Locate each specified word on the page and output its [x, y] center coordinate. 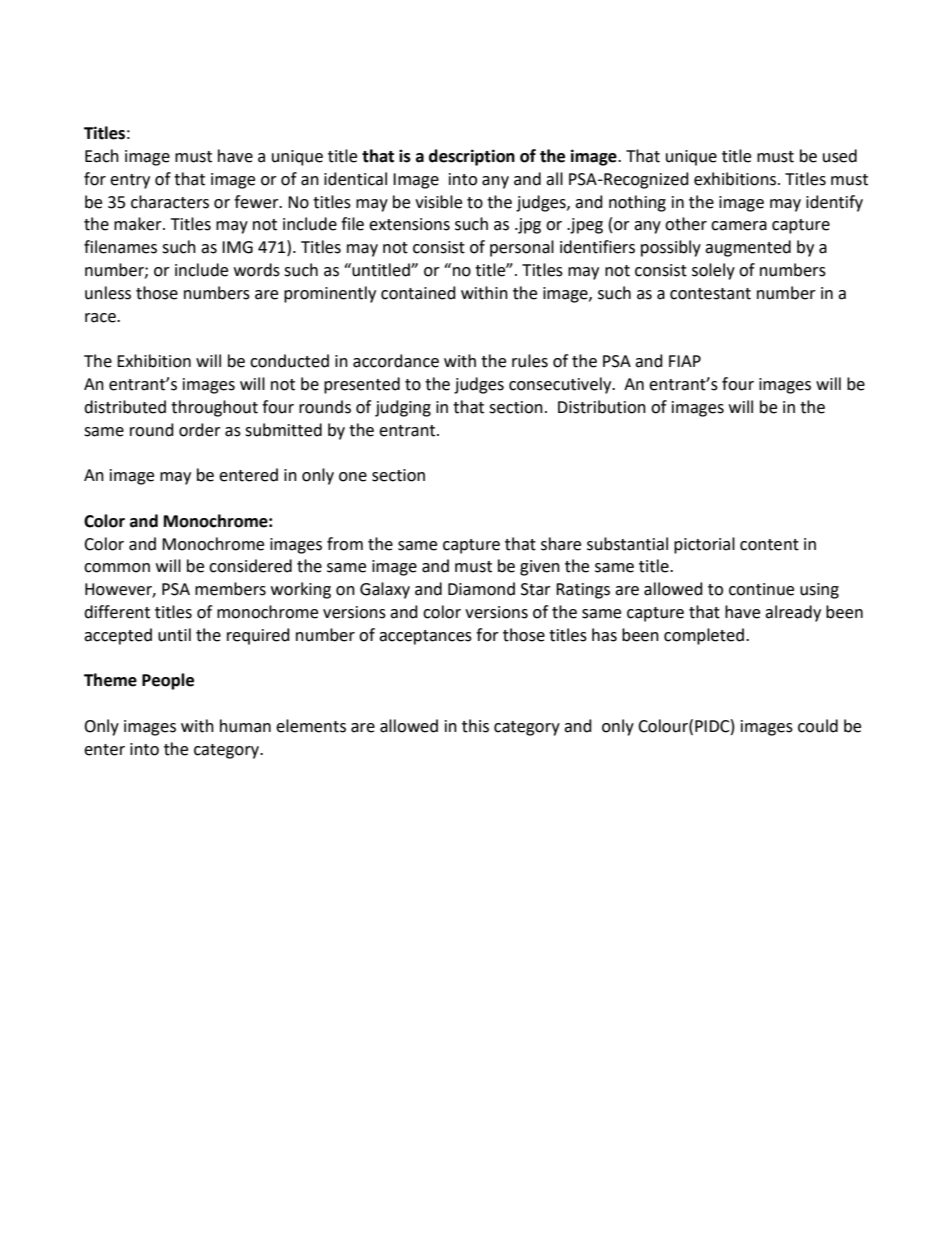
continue [761, 589]
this [475, 726]
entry [130, 181]
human [245, 726]
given [540, 568]
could [818, 726]
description [472, 157]
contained [418, 293]
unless [108, 293]
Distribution [602, 407]
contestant [710, 294]
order [200, 430]
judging [403, 408]
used [840, 156]
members [230, 589]
